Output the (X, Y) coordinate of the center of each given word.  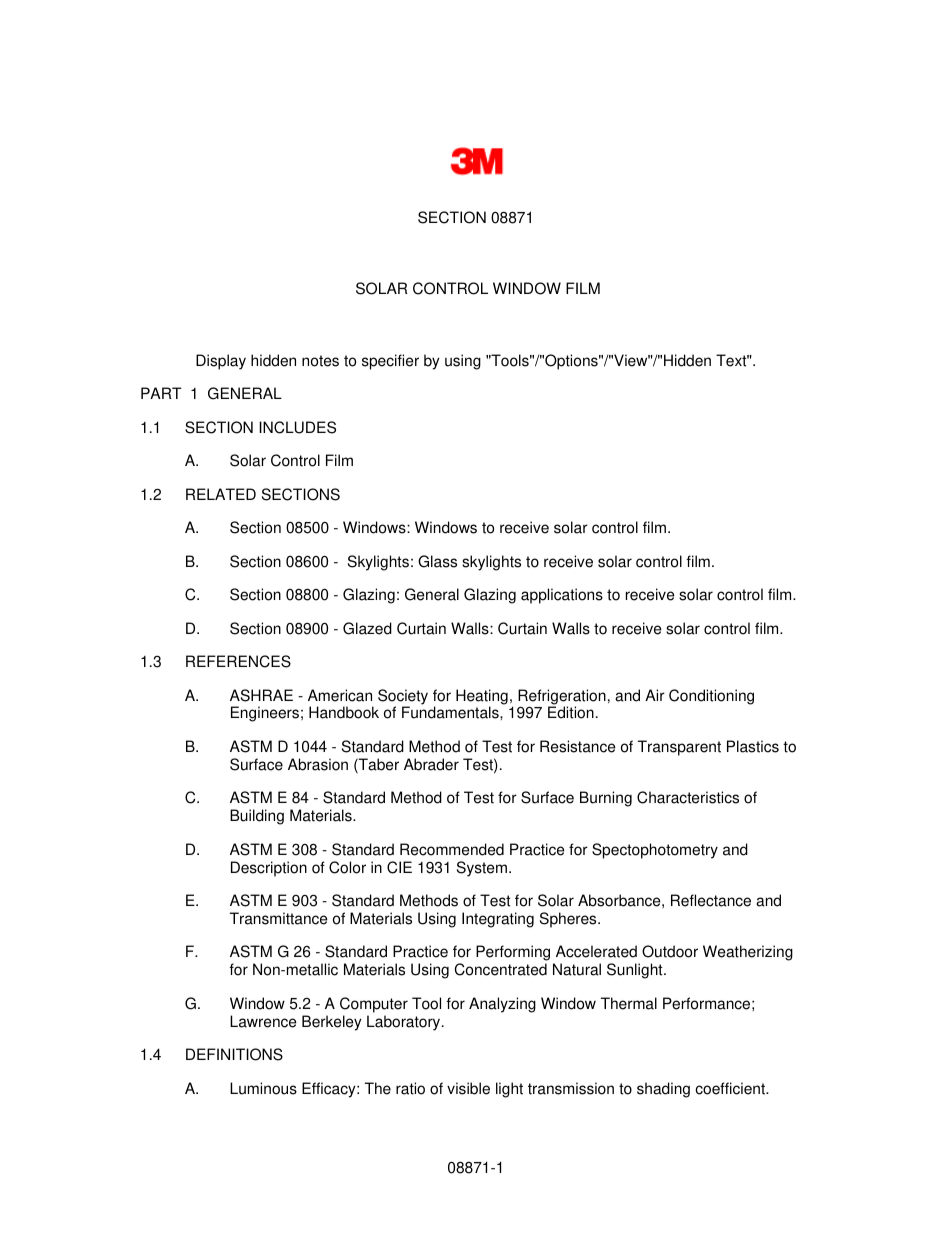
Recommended (452, 849)
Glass (437, 561)
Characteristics (688, 797)
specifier (390, 362)
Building (257, 817)
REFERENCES (238, 661)
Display (221, 362)
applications (562, 596)
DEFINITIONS (234, 1054)
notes (320, 361)
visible (468, 1088)
